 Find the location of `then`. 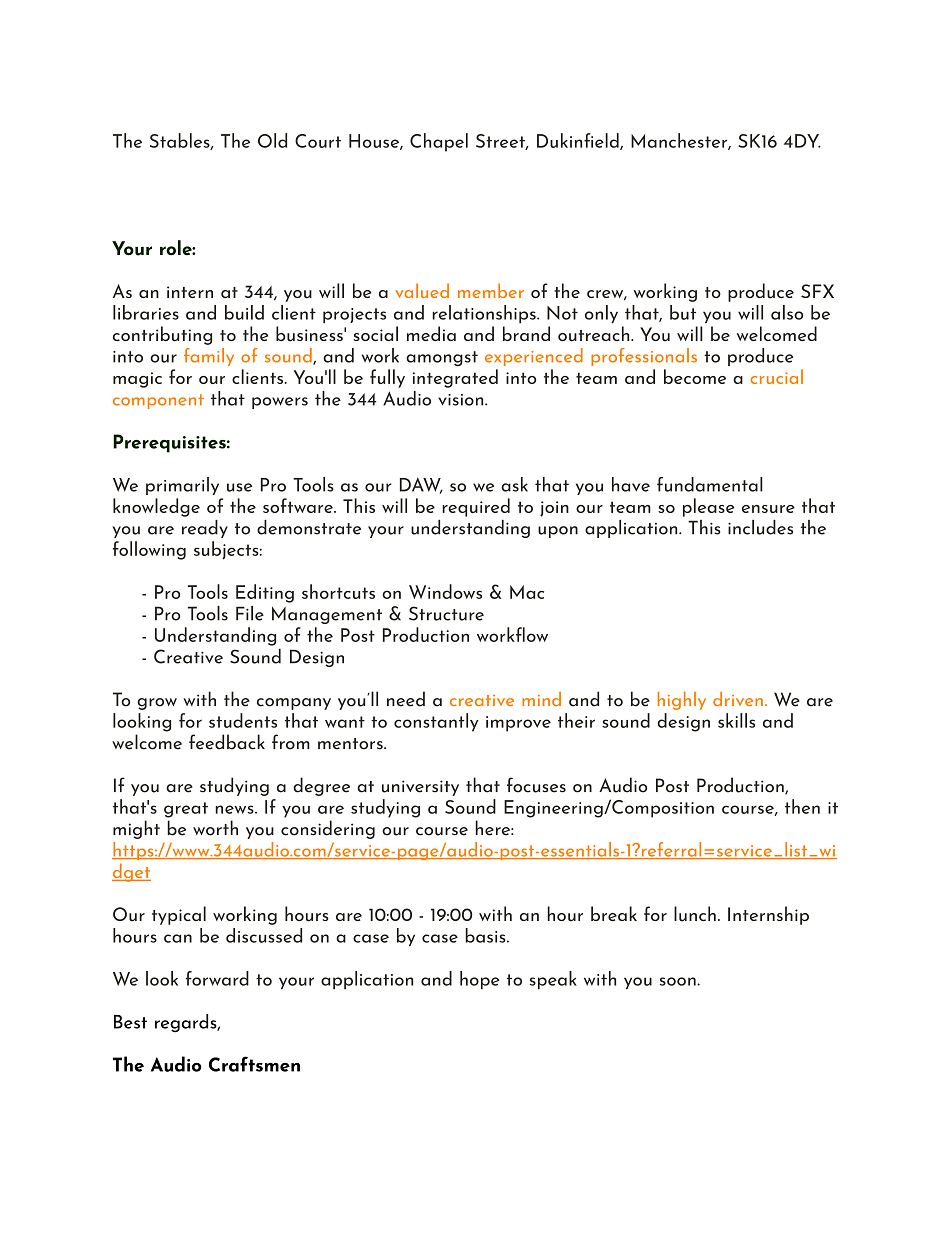

then is located at coordinates (802, 806).
